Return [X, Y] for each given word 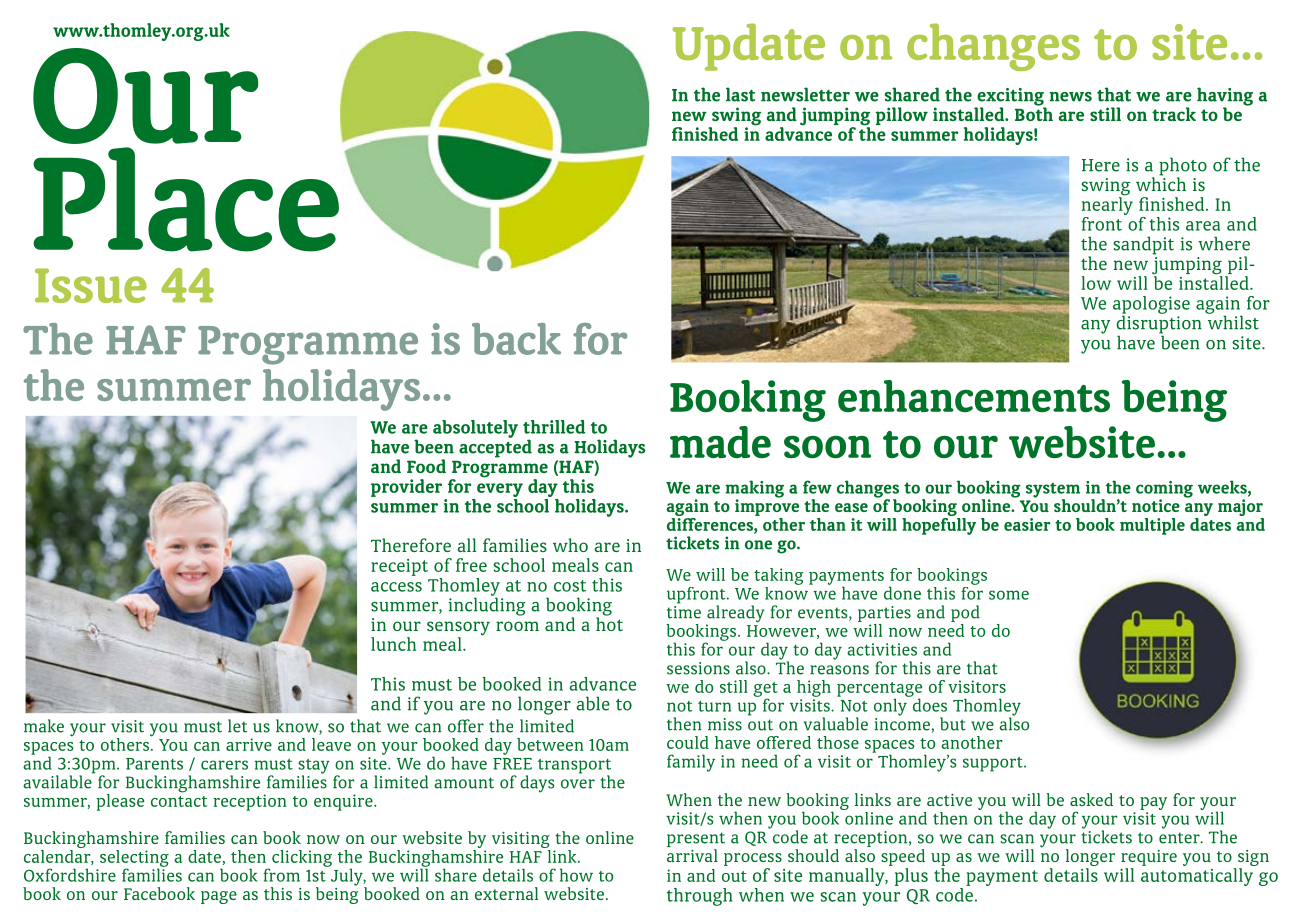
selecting [134, 859]
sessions [698, 668]
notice [1156, 505]
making [754, 490]
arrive [249, 744]
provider [406, 488]
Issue [91, 285]
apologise [1151, 306]
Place [186, 199]
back [516, 339]
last [740, 94]
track [1174, 114]
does [928, 704]
